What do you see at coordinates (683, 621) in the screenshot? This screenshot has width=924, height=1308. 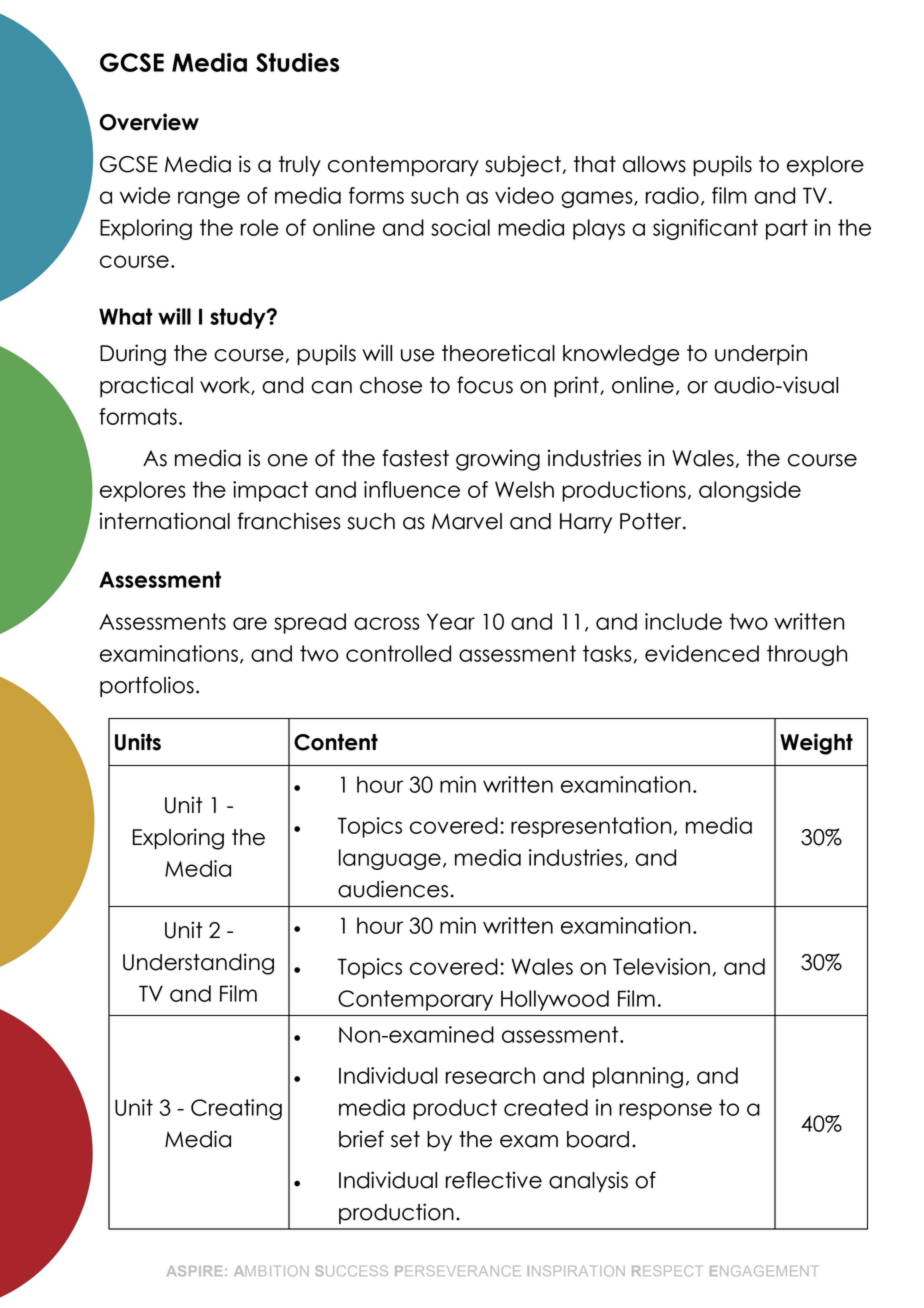 I see `include` at bounding box center [683, 621].
